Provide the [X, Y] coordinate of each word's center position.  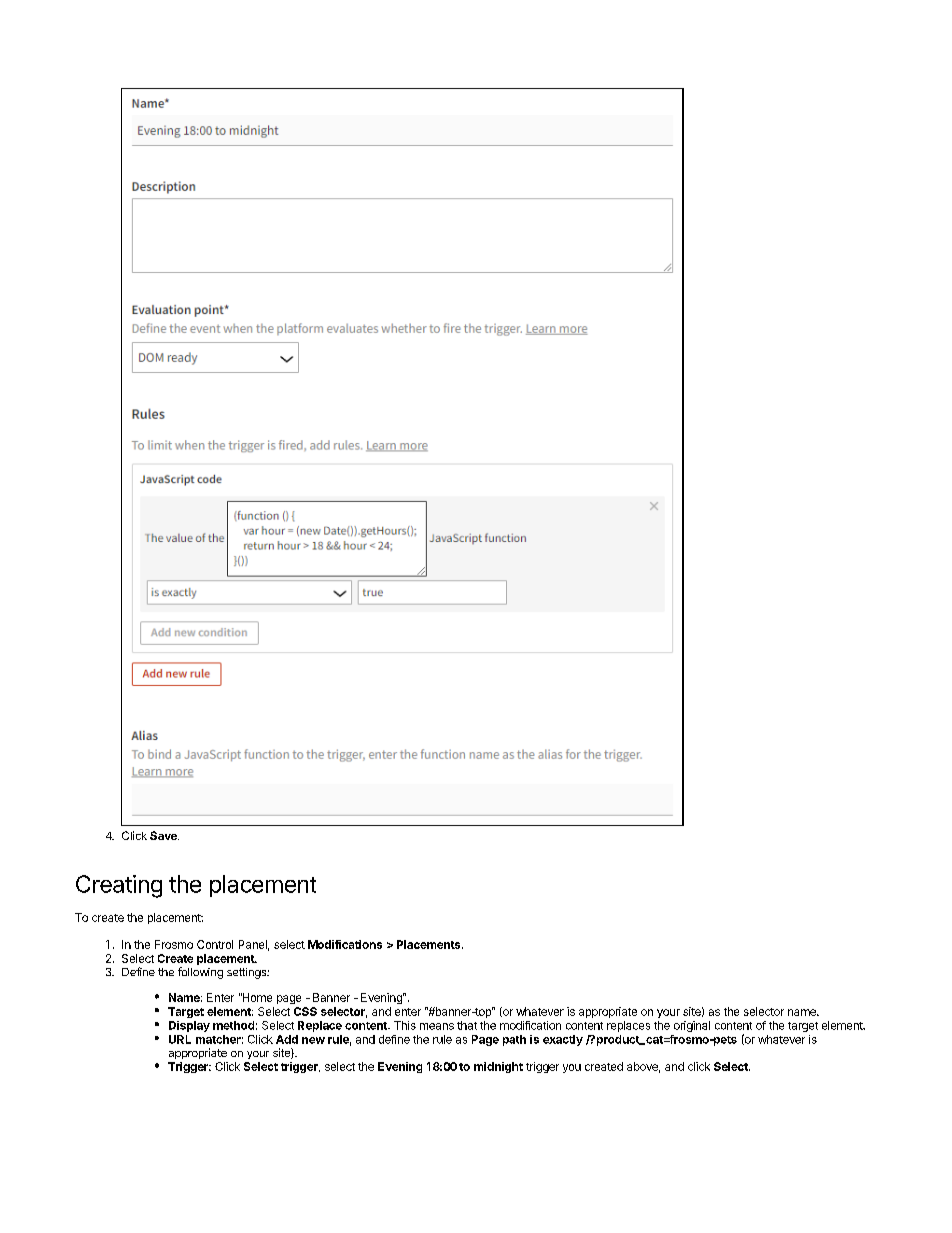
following [200, 973]
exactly [563, 1040]
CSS [305, 1011]
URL [180, 1039]
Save [164, 835]
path [514, 1040]
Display [189, 1026]
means [437, 1026]
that [467, 1025]
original [692, 1026]
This [405, 1025]
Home [256, 997]
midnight [498, 1067]
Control [215, 944]
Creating [119, 886]
